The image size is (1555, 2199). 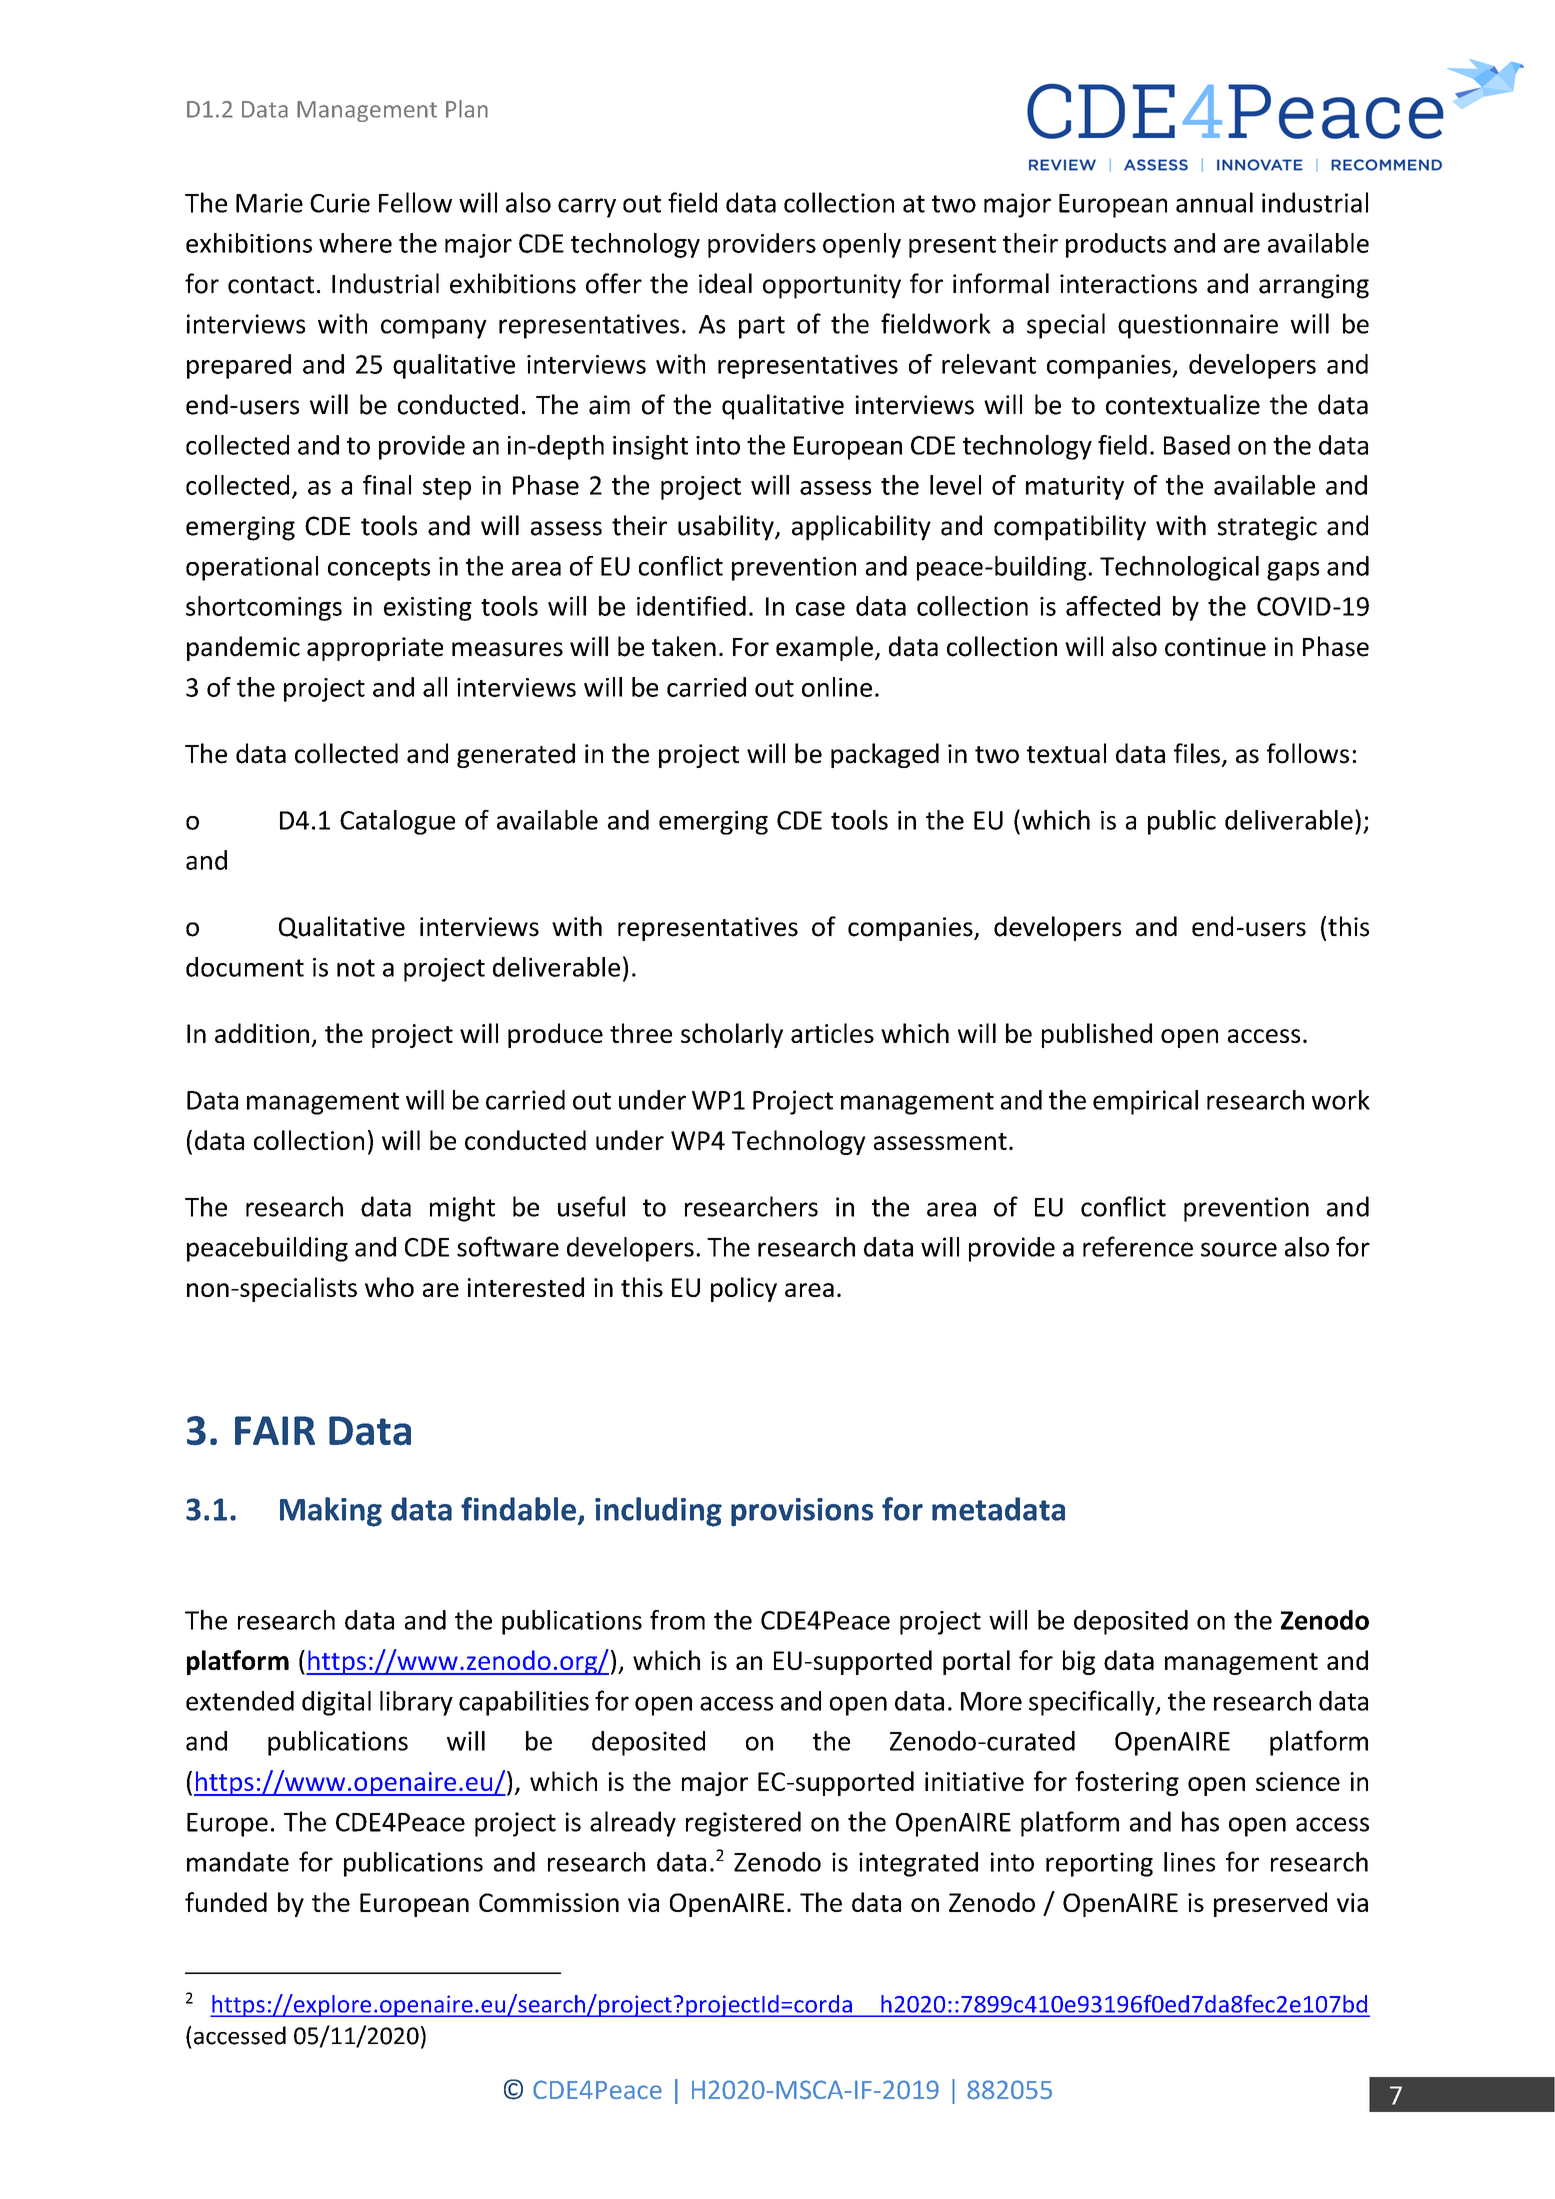 I want to click on annual, so click(x=1214, y=202).
